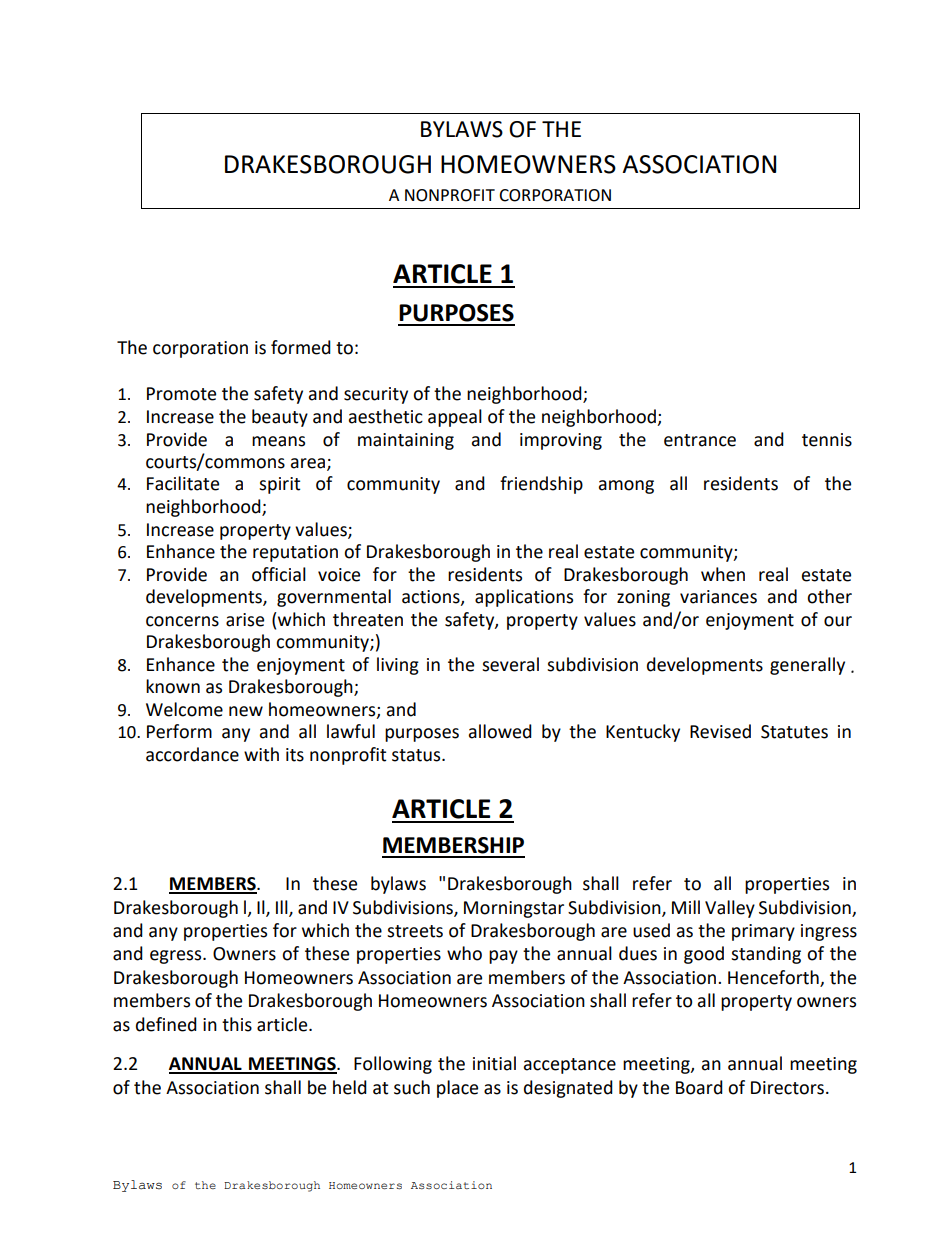  I want to click on this, so click(237, 1024).
